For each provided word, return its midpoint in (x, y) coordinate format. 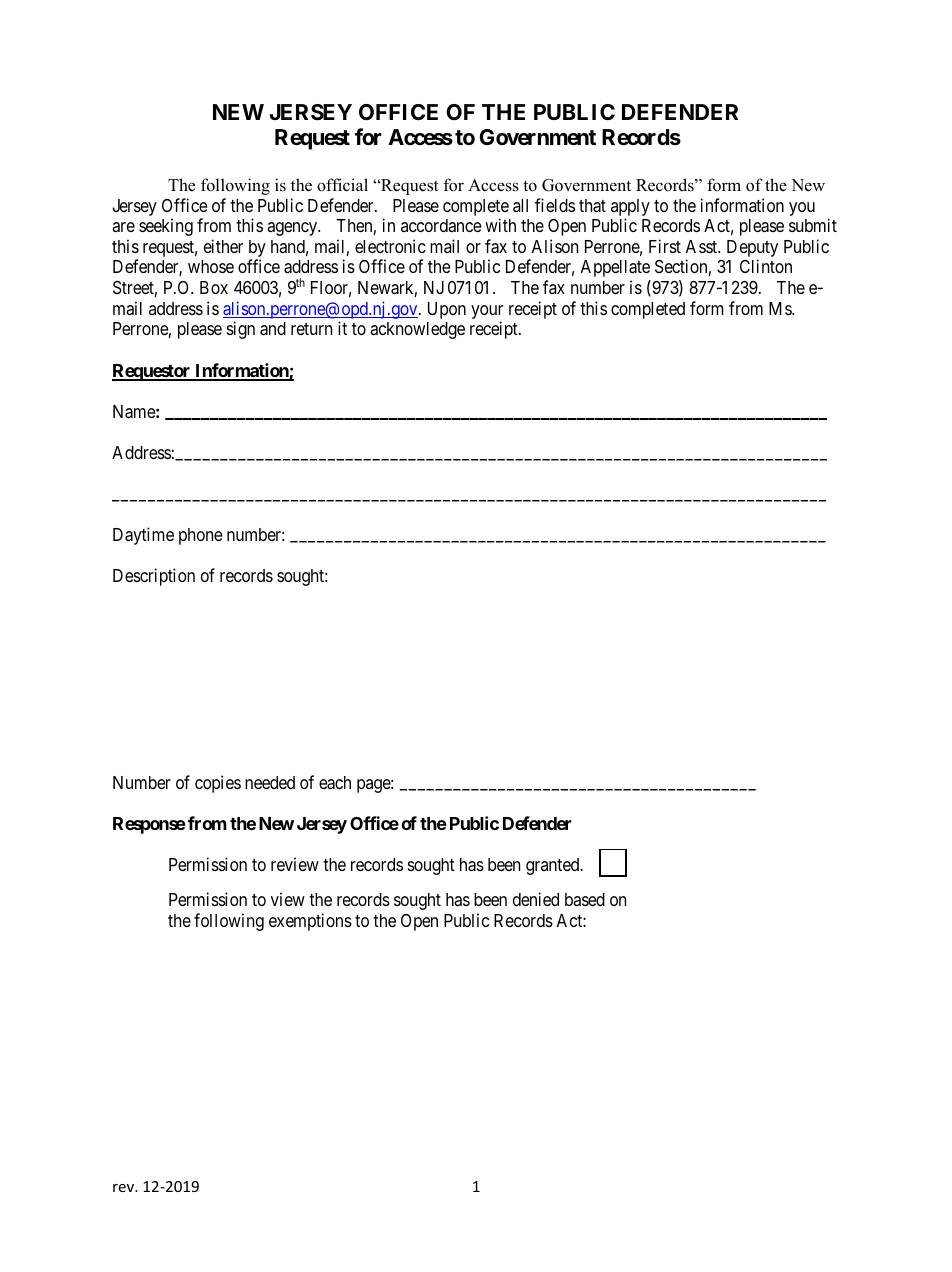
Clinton (766, 266)
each (335, 783)
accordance (441, 225)
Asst (703, 246)
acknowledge (417, 330)
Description (154, 577)
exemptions (310, 922)
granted (554, 866)
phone (200, 536)
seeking (166, 227)
